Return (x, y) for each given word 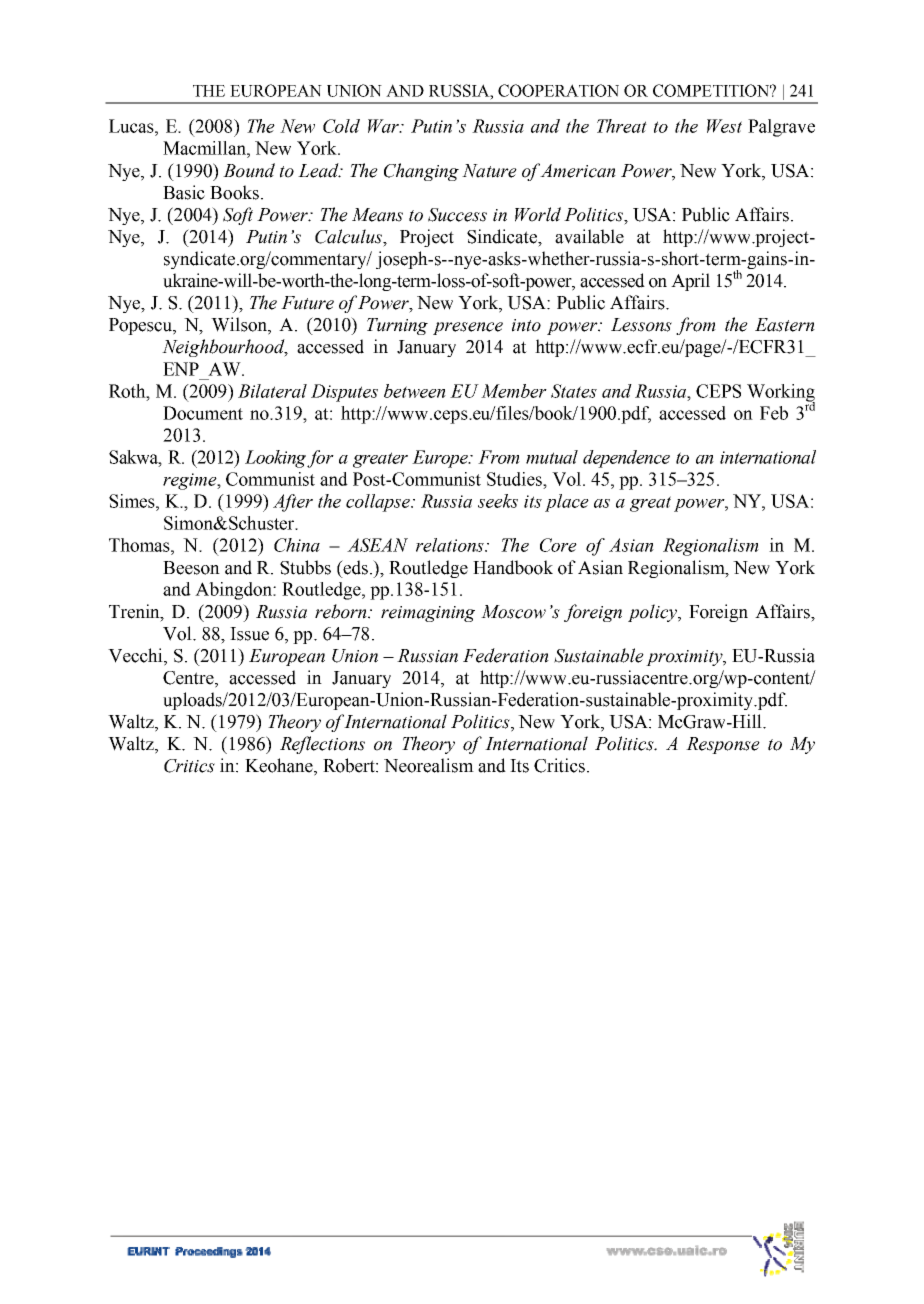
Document (203, 413)
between (415, 391)
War (384, 126)
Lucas (132, 126)
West (724, 126)
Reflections (322, 745)
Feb (774, 413)
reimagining (428, 614)
